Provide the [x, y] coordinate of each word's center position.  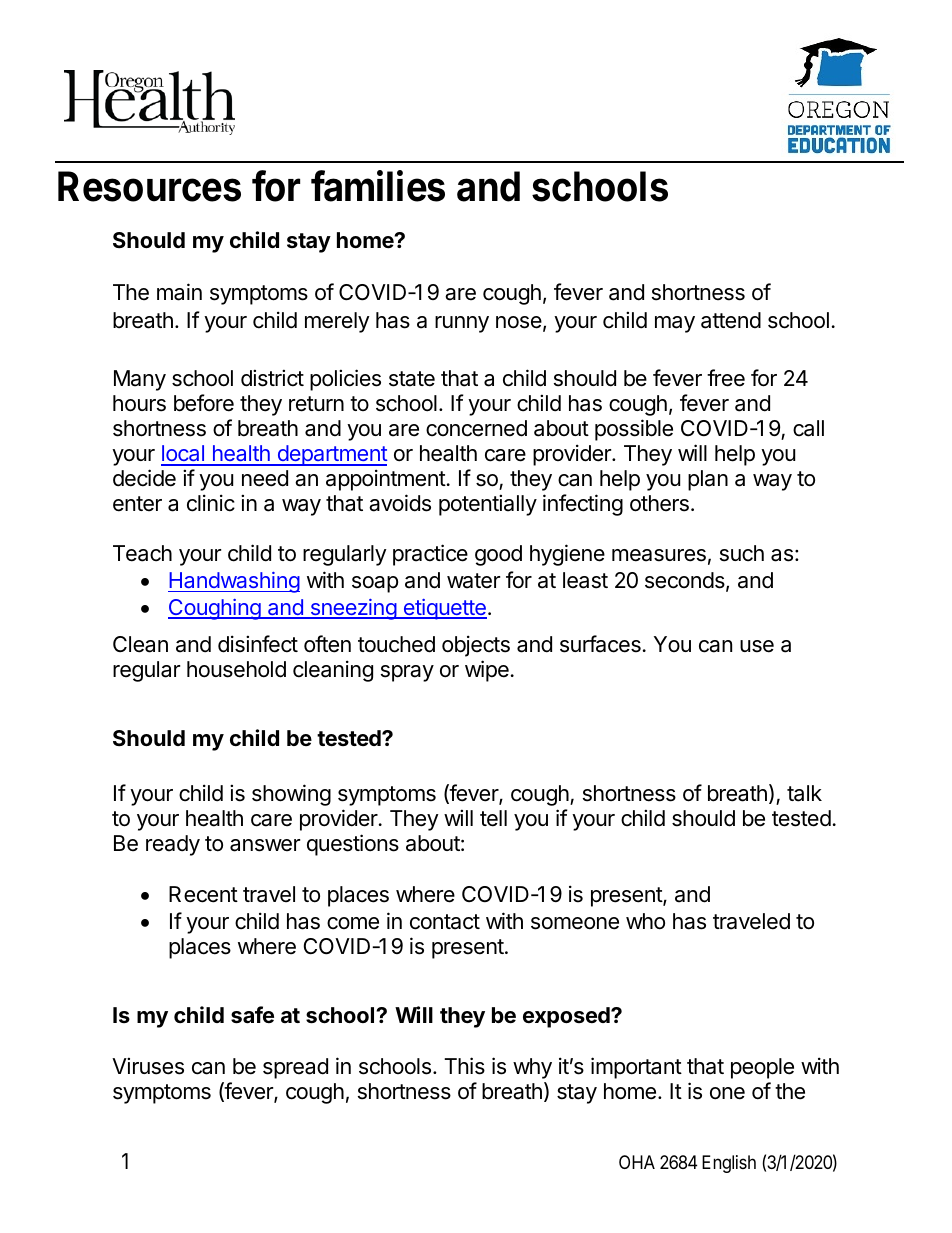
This [464, 1066]
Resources [149, 186]
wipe [487, 671]
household [236, 669]
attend [731, 320]
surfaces [600, 644]
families [378, 186]
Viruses [148, 1066]
